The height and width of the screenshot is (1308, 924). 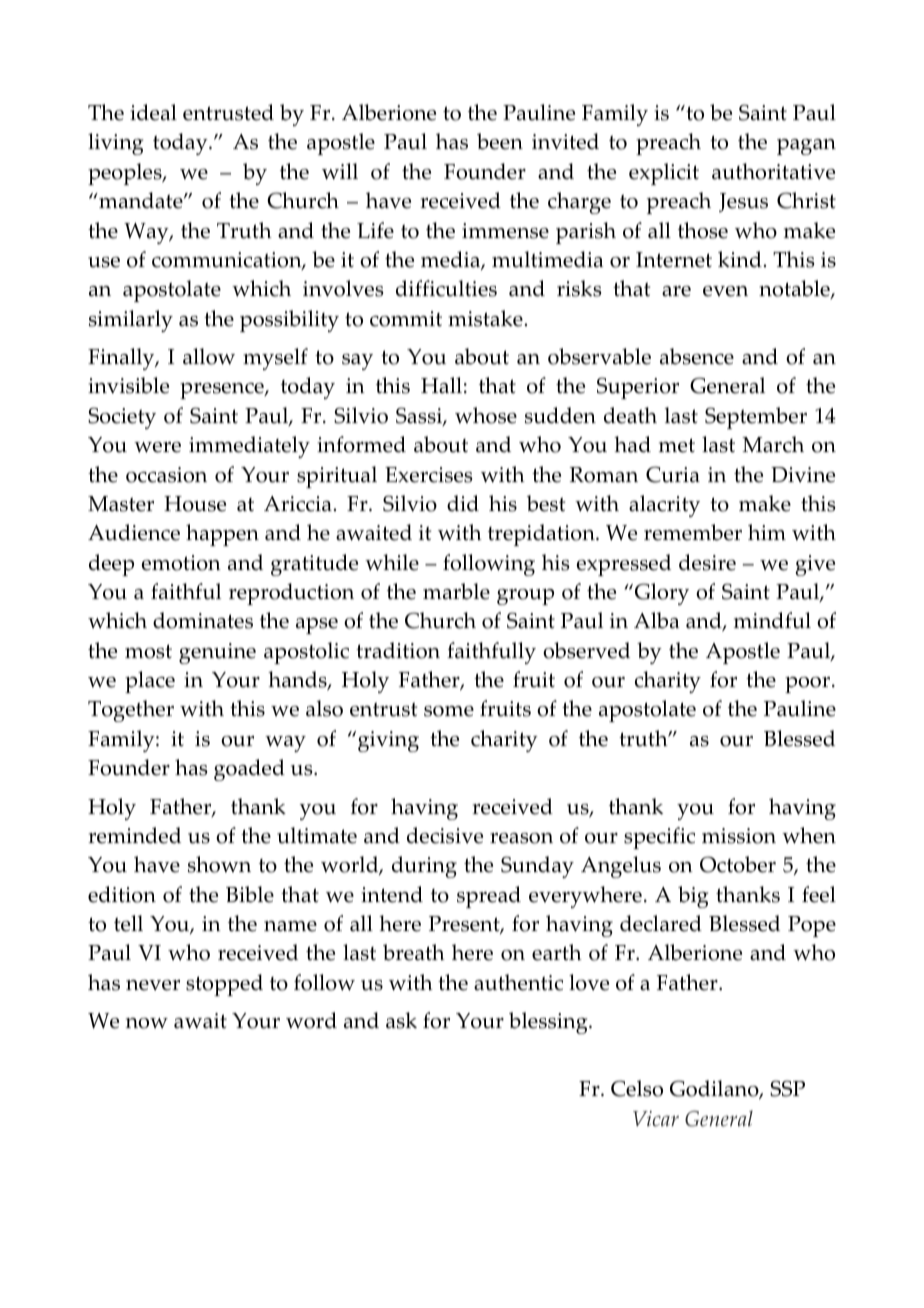 What do you see at coordinates (401, 1020) in the screenshot?
I see `ask` at bounding box center [401, 1020].
